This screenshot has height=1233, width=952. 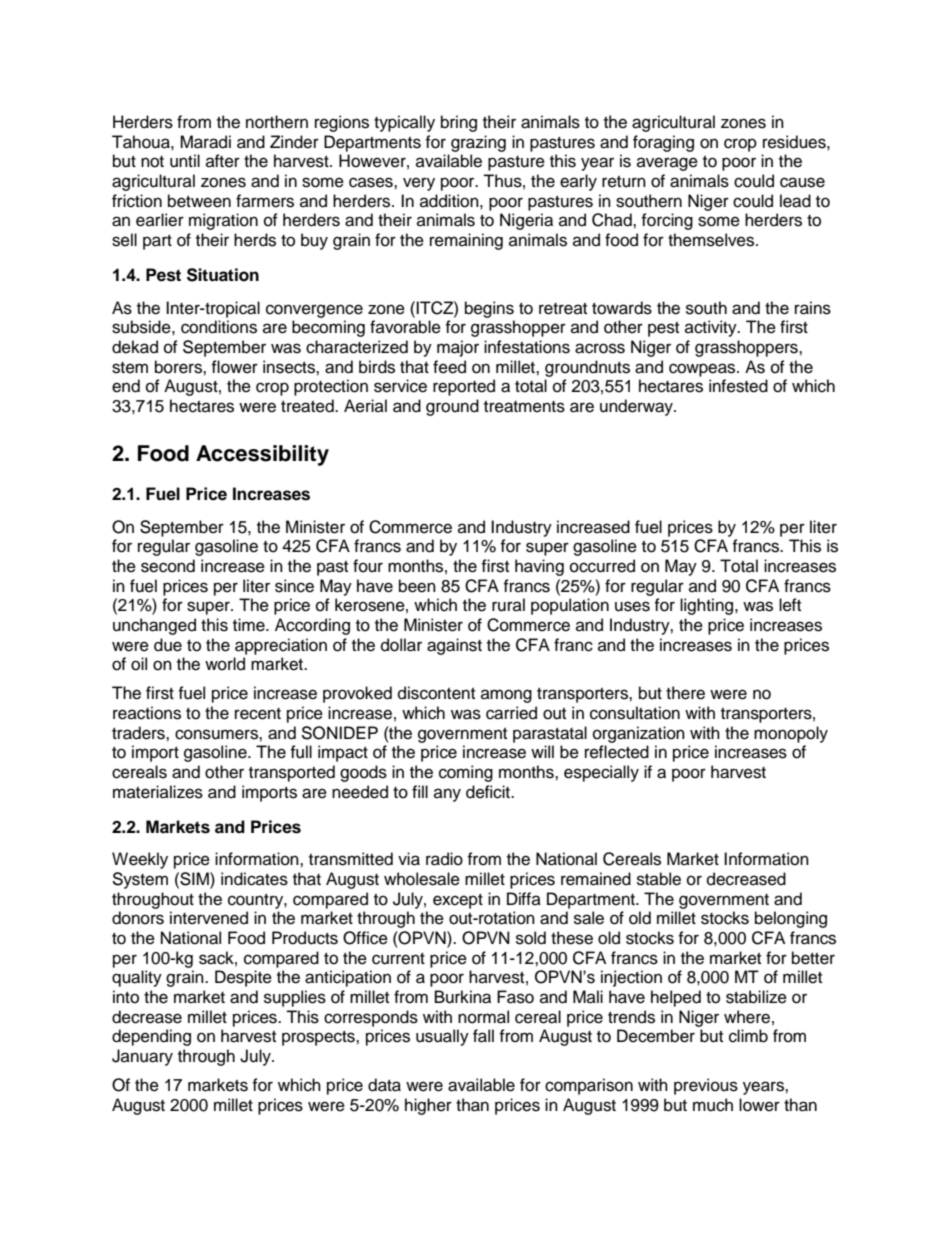 I want to click on average, so click(x=667, y=164).
